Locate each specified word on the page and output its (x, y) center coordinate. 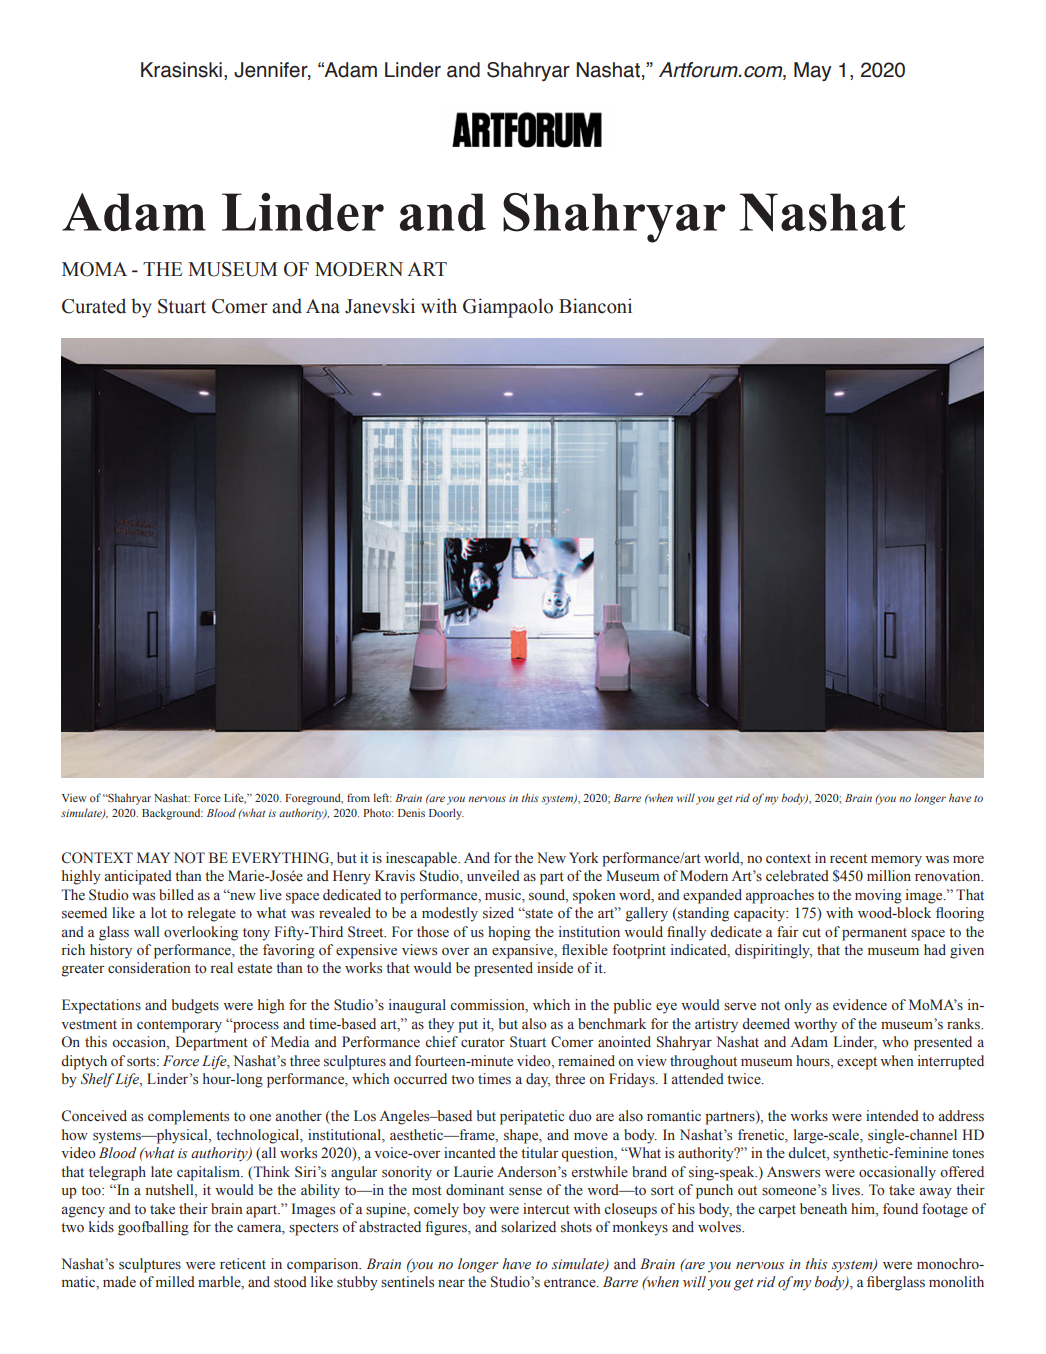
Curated (94, 306)
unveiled (493, 876)
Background (172, 814)
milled (175, 1281)
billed (176, 894)
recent (848, 859)
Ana (323, 306)
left (382, 797)
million (889, 876)
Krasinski (181, 70)
